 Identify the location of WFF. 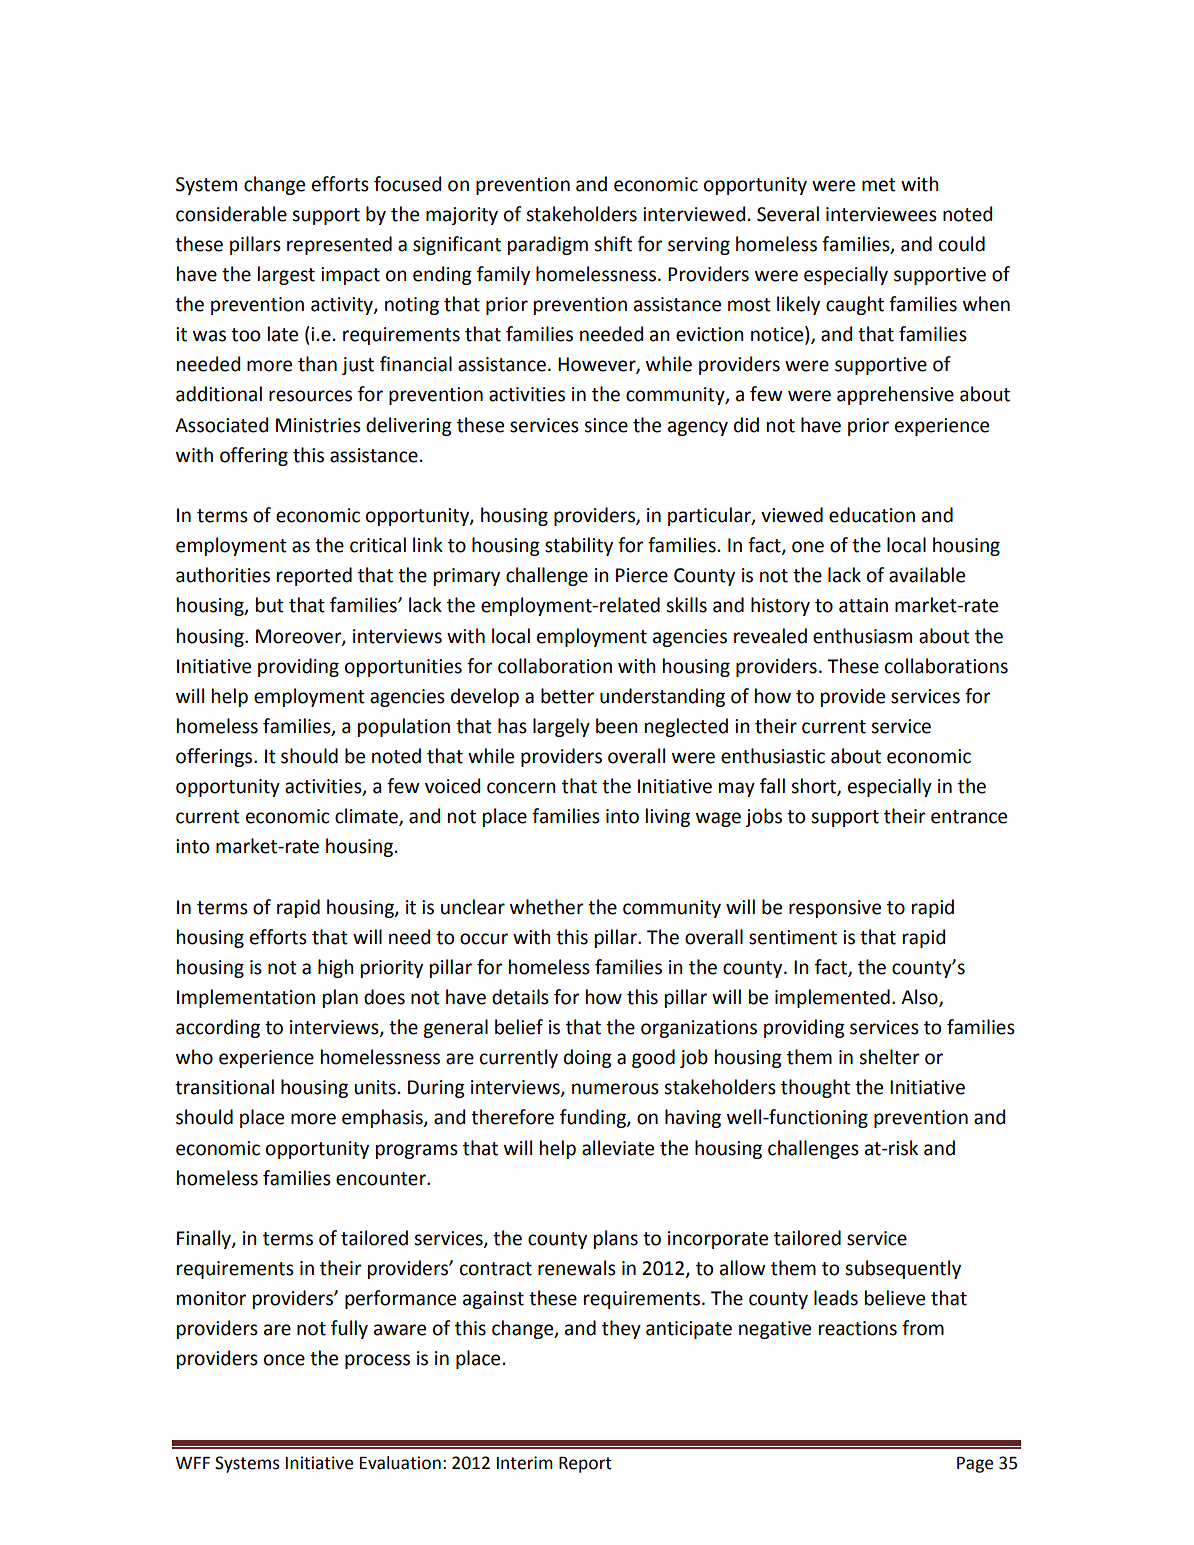
(193, 1463).
